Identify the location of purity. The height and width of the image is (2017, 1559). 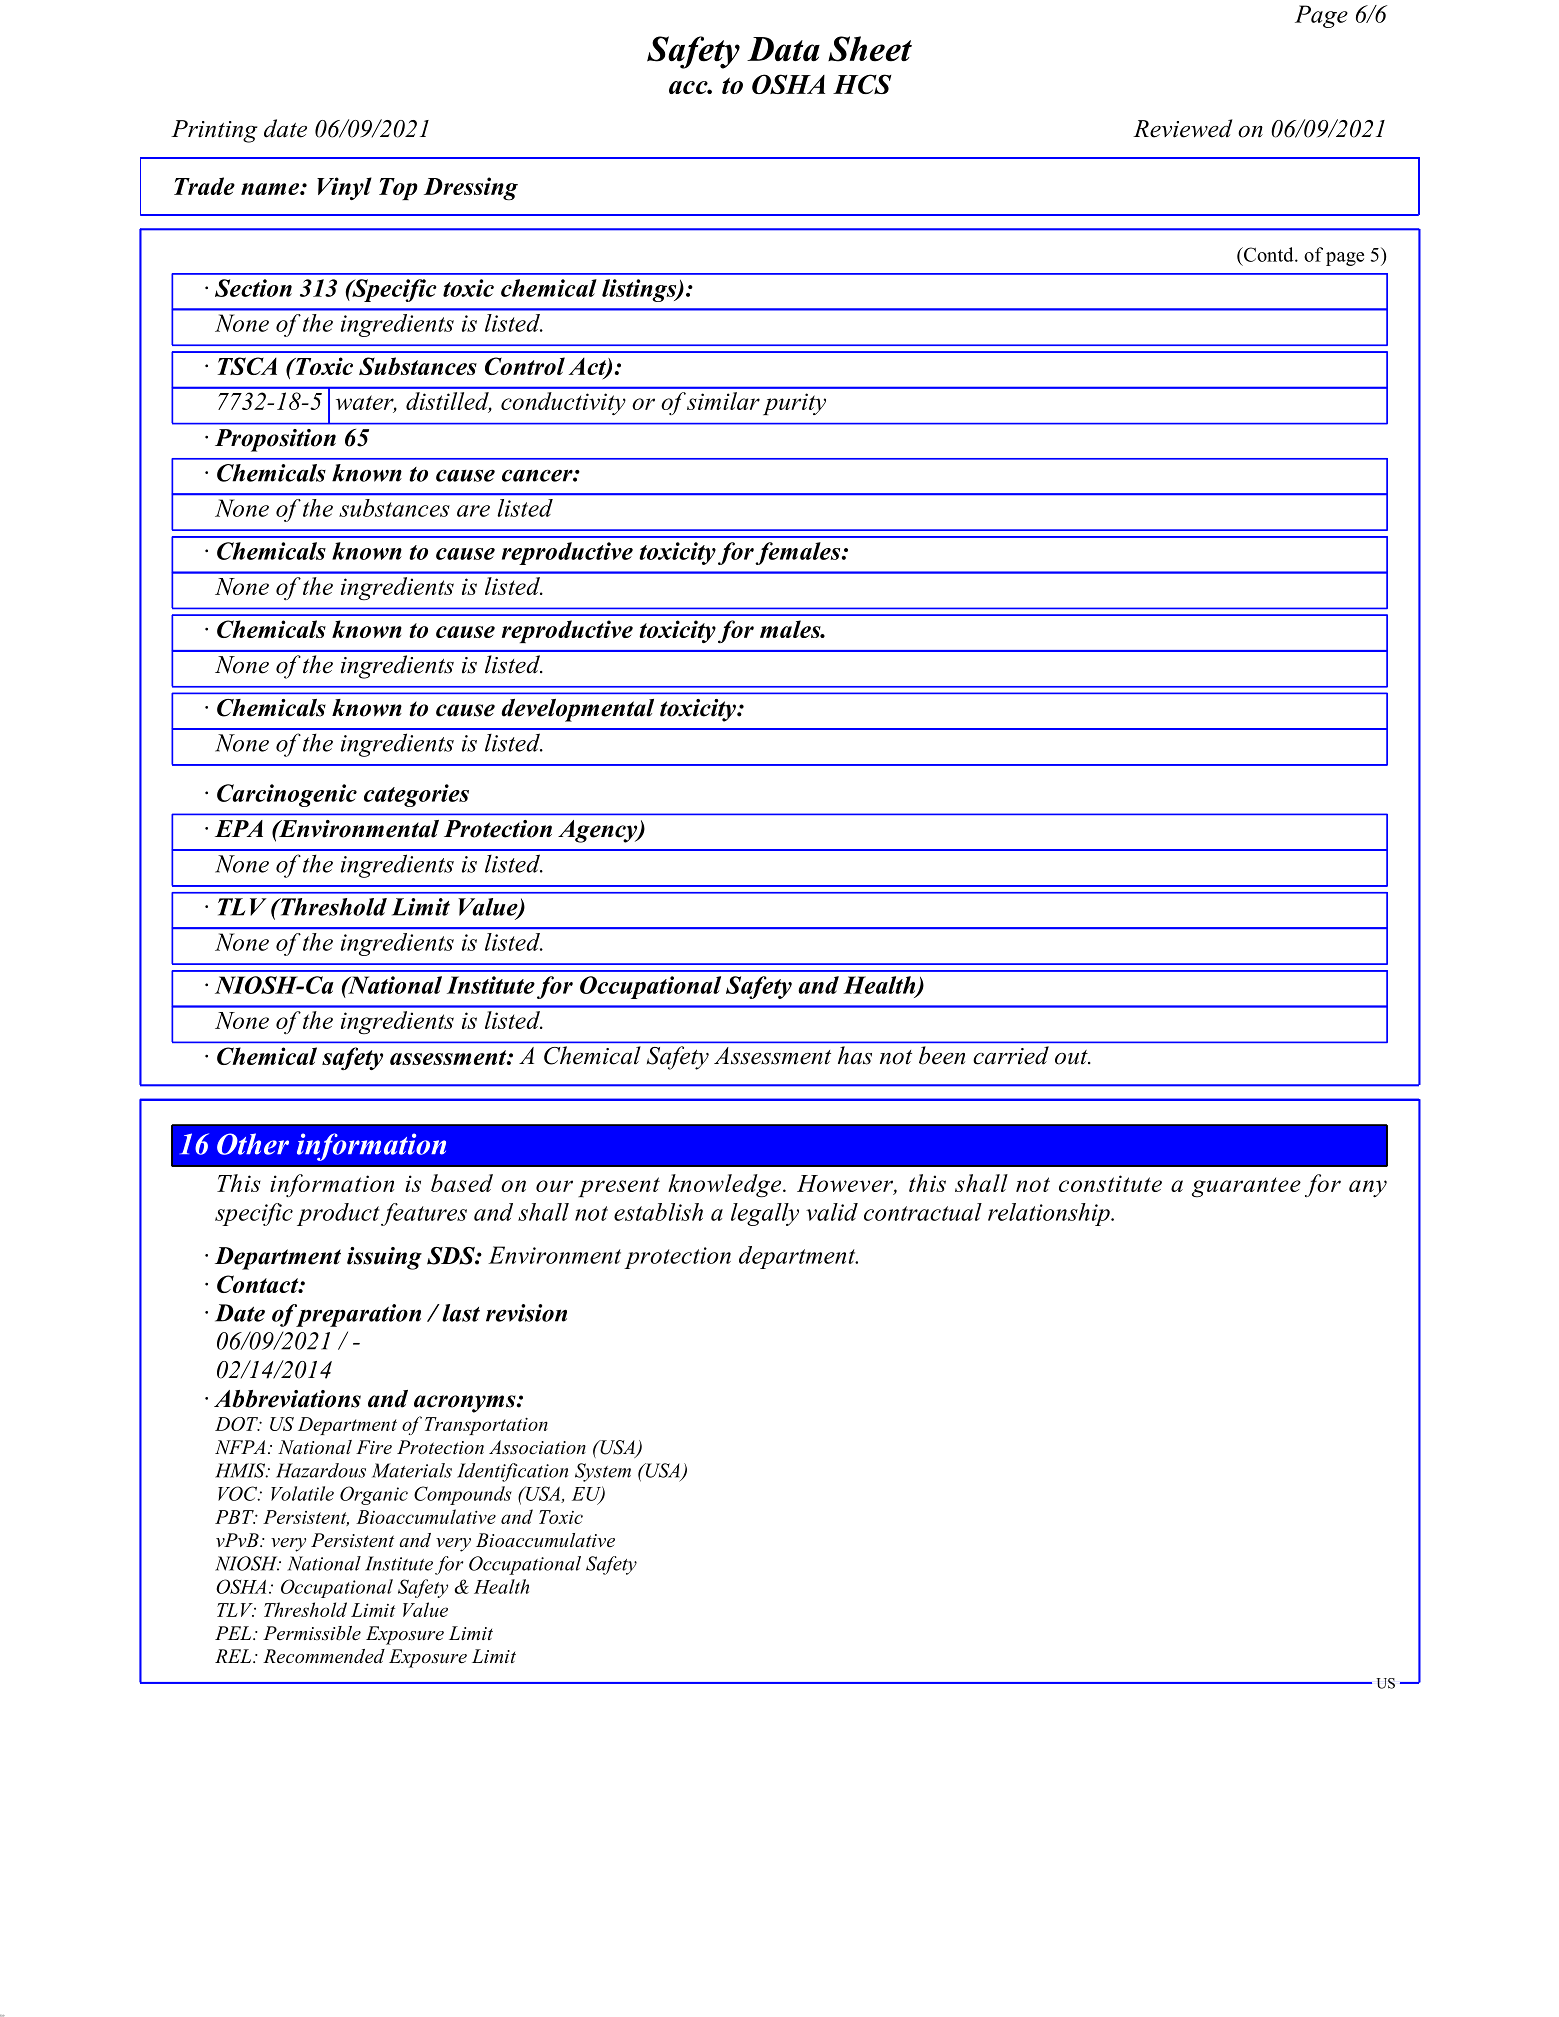
(794, 404).
